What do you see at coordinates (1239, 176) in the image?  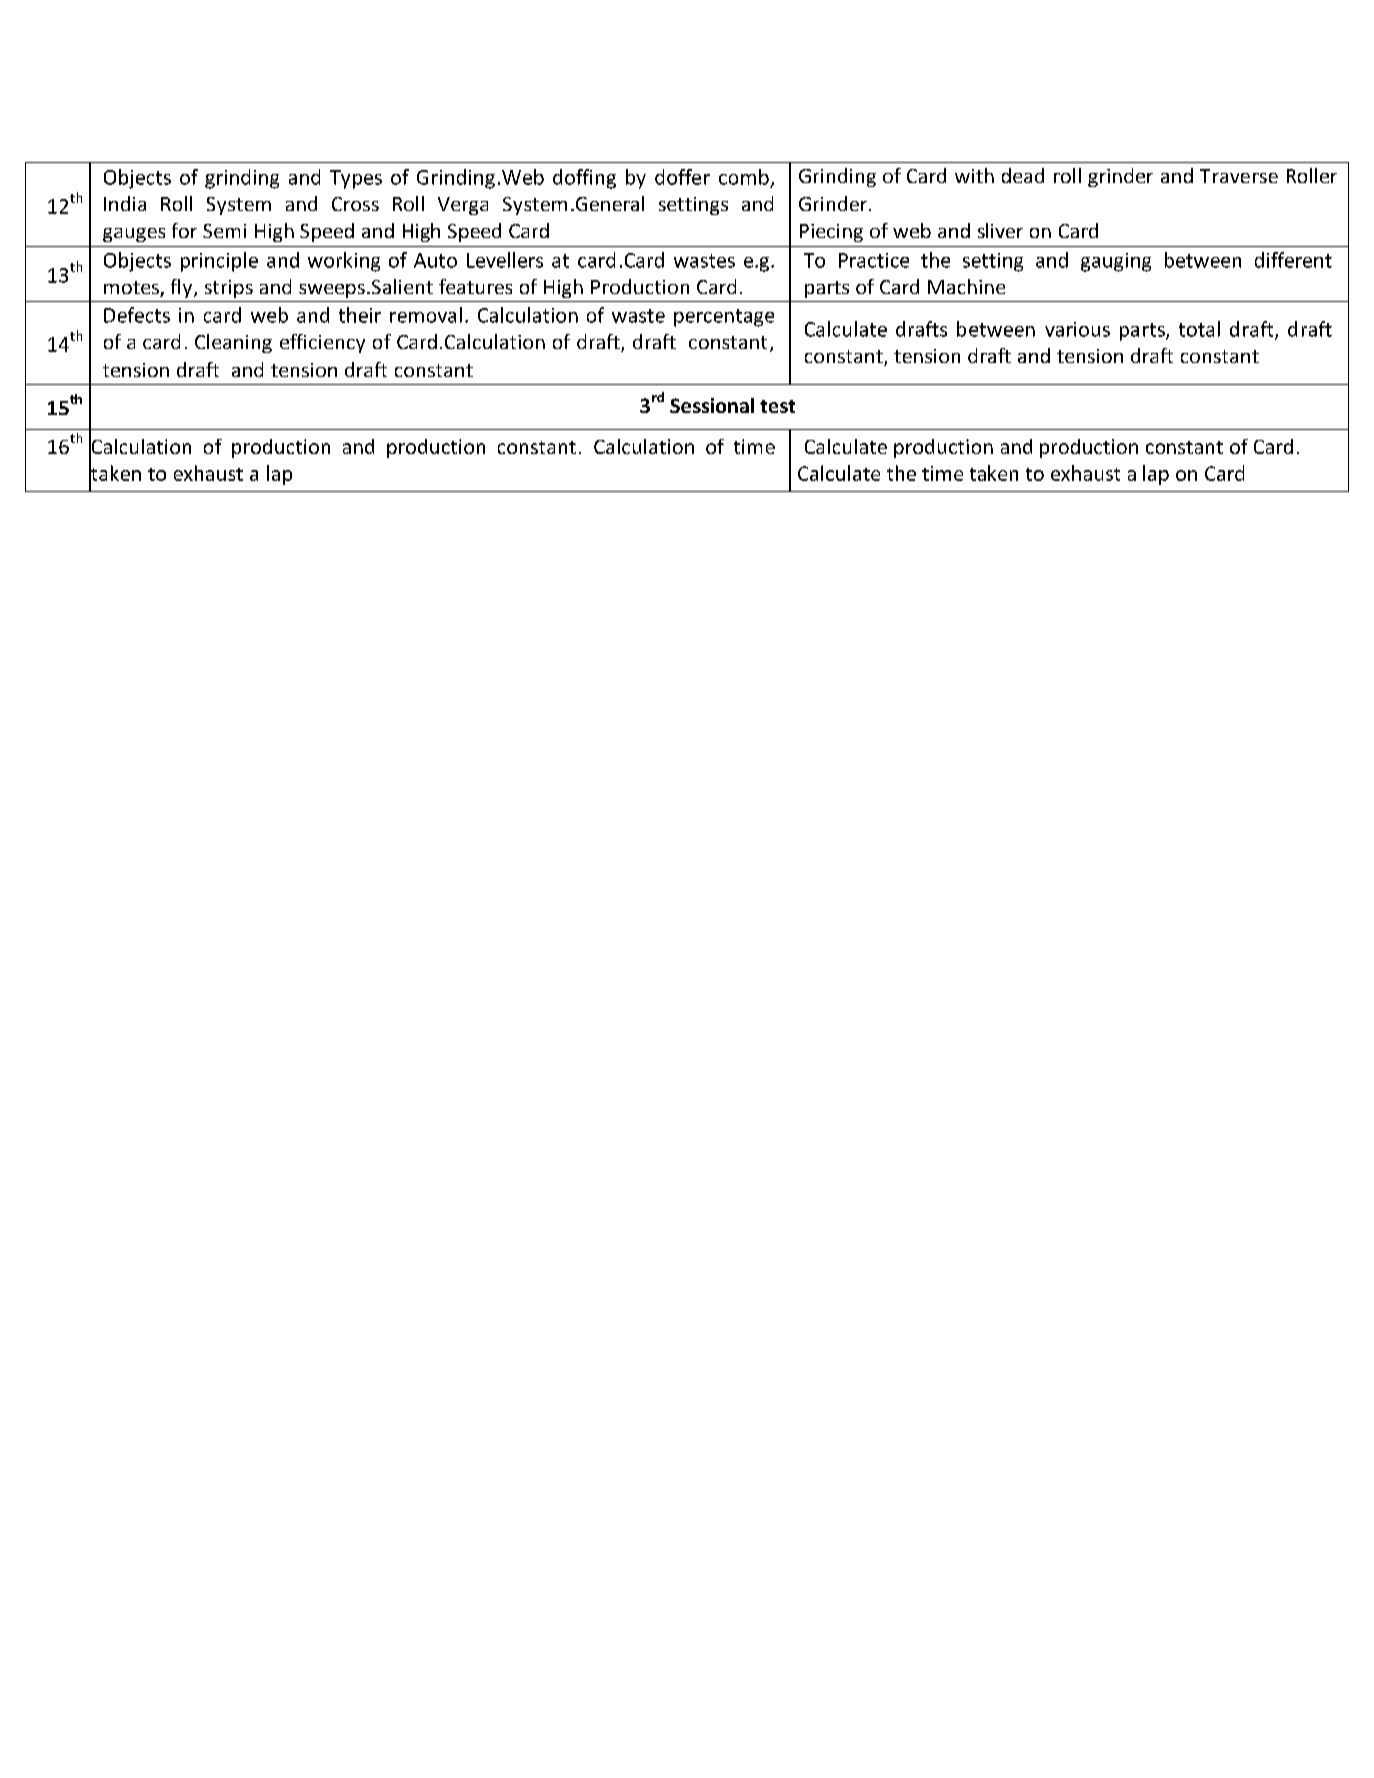 I see `Traverse` at bounding box center [1239, 176].
